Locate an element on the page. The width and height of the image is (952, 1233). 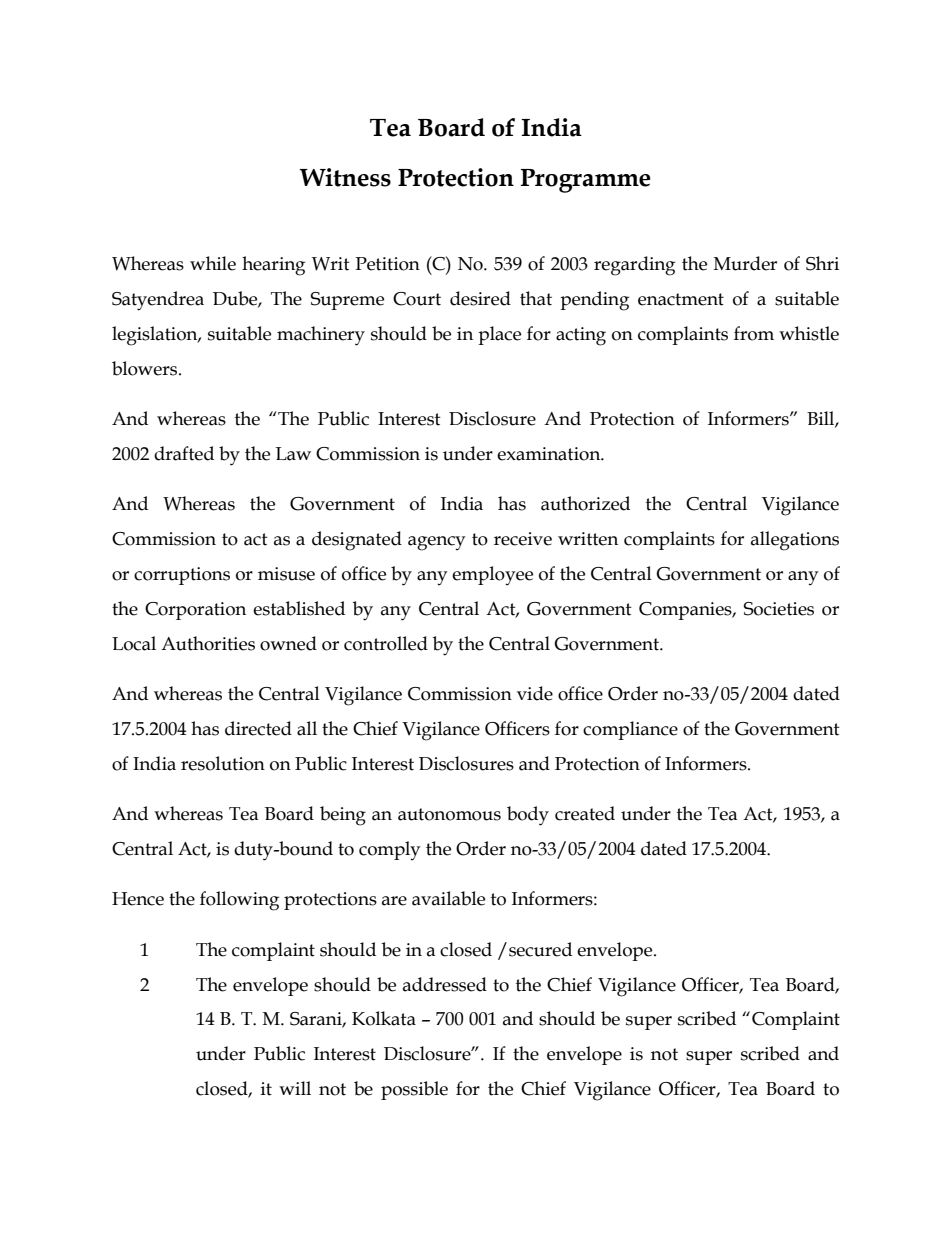
place is located at coordinates (499, 335).
